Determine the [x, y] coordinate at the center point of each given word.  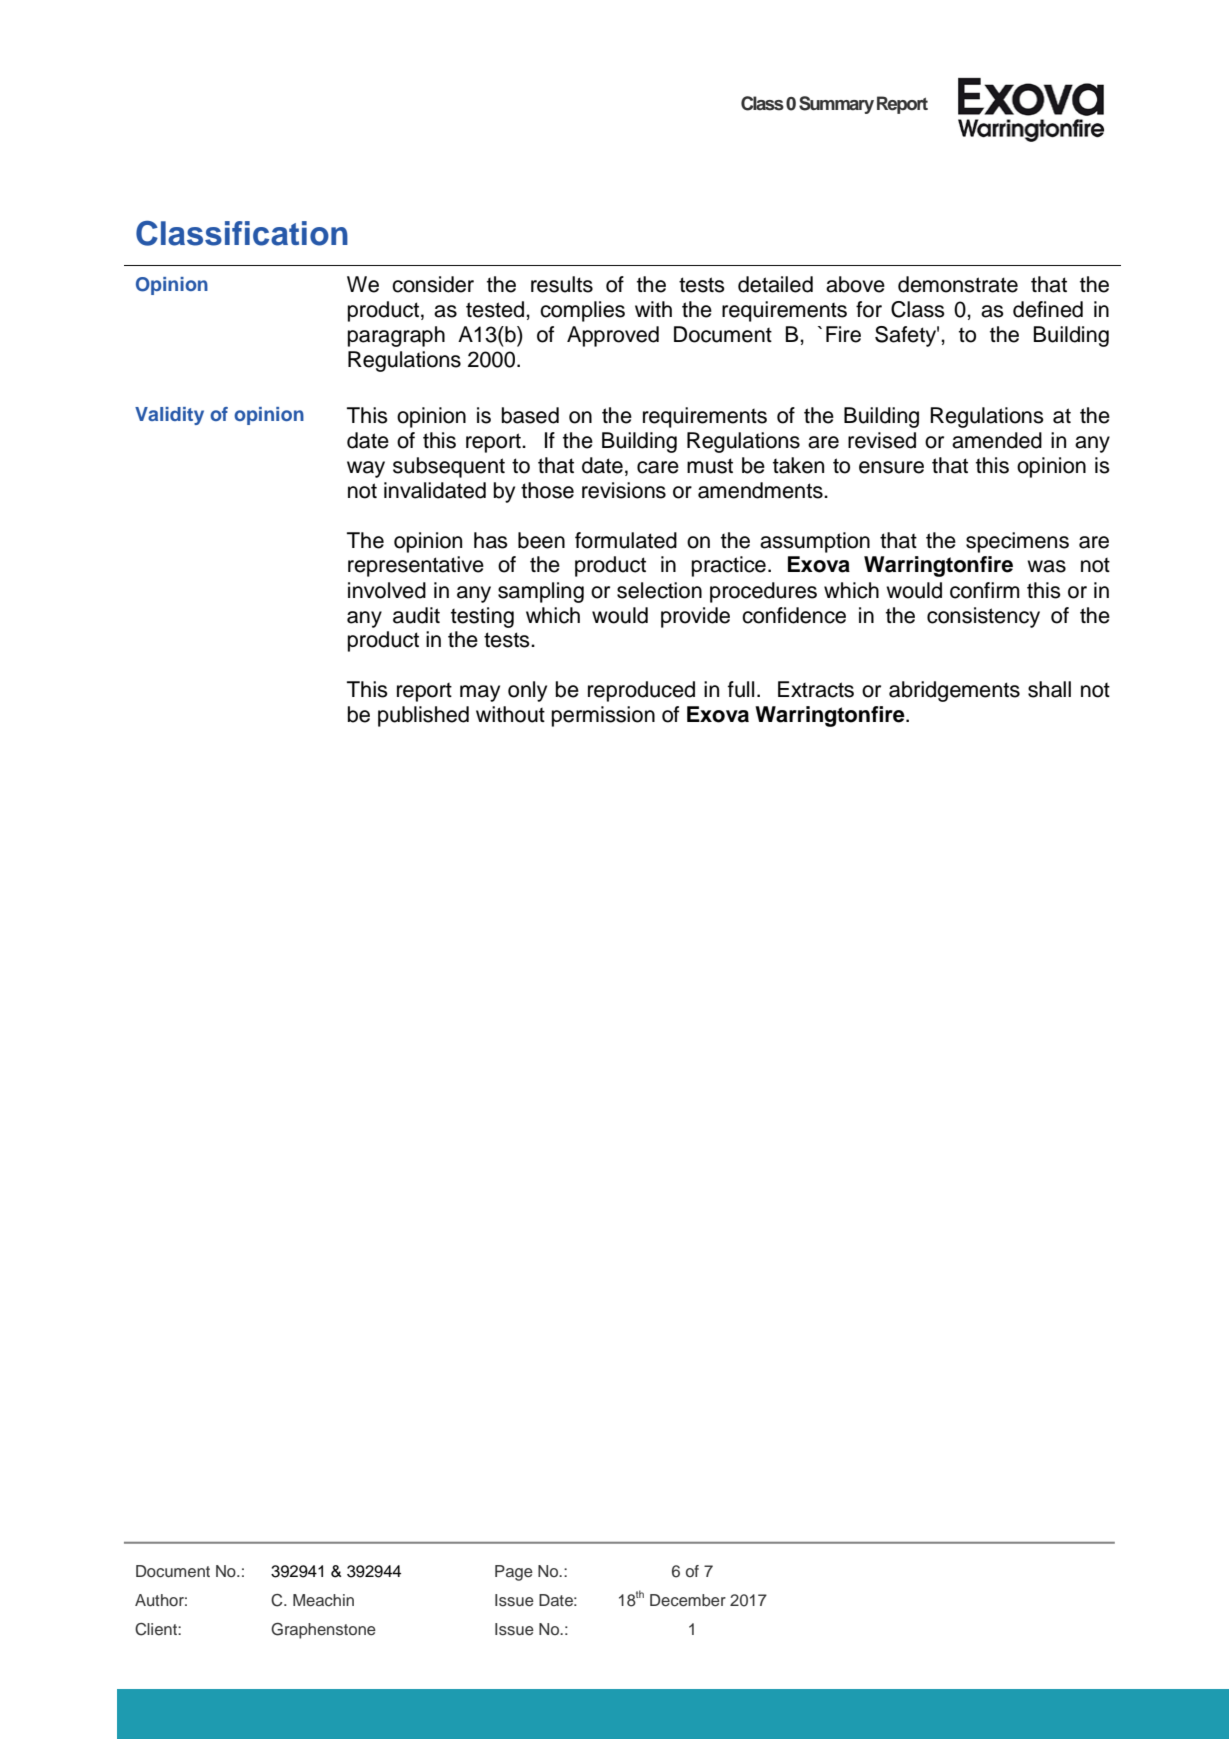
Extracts [816, 689]
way [366, 469]
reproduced [641, 691]
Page [514, 1573]
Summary [836, 105]
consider [433, 284]
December [688, 1600]
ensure [891, 467]
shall [1049, 689]
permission [603, 716]
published [423, 716]
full [741, 689]
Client [157, 1629]
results [562, 284]
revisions [624, 490]
